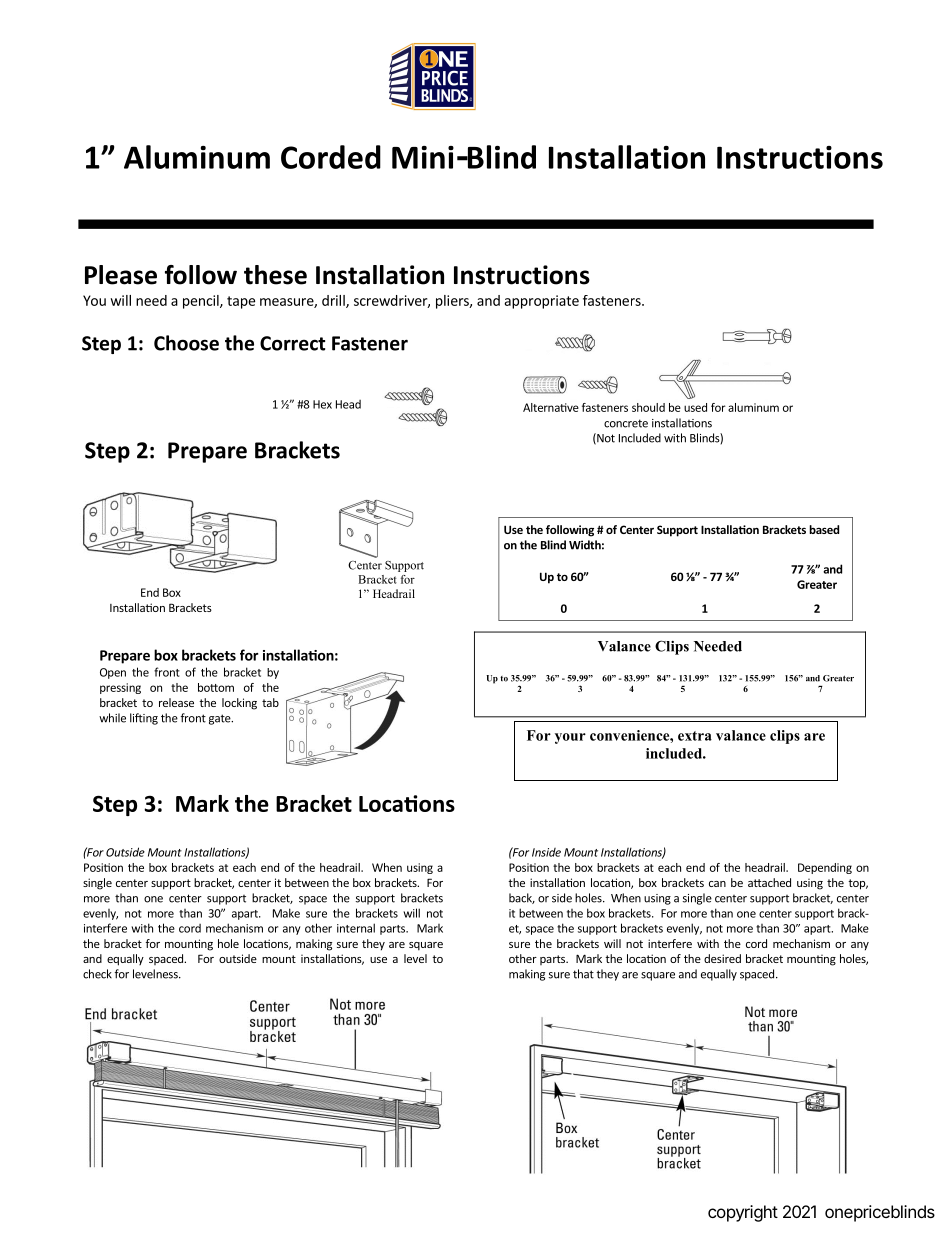 This image has width=952, height=1233. What do you see at coordinates (722, 958) in the image?
I see `desired` at bounding box center [722, 958].
